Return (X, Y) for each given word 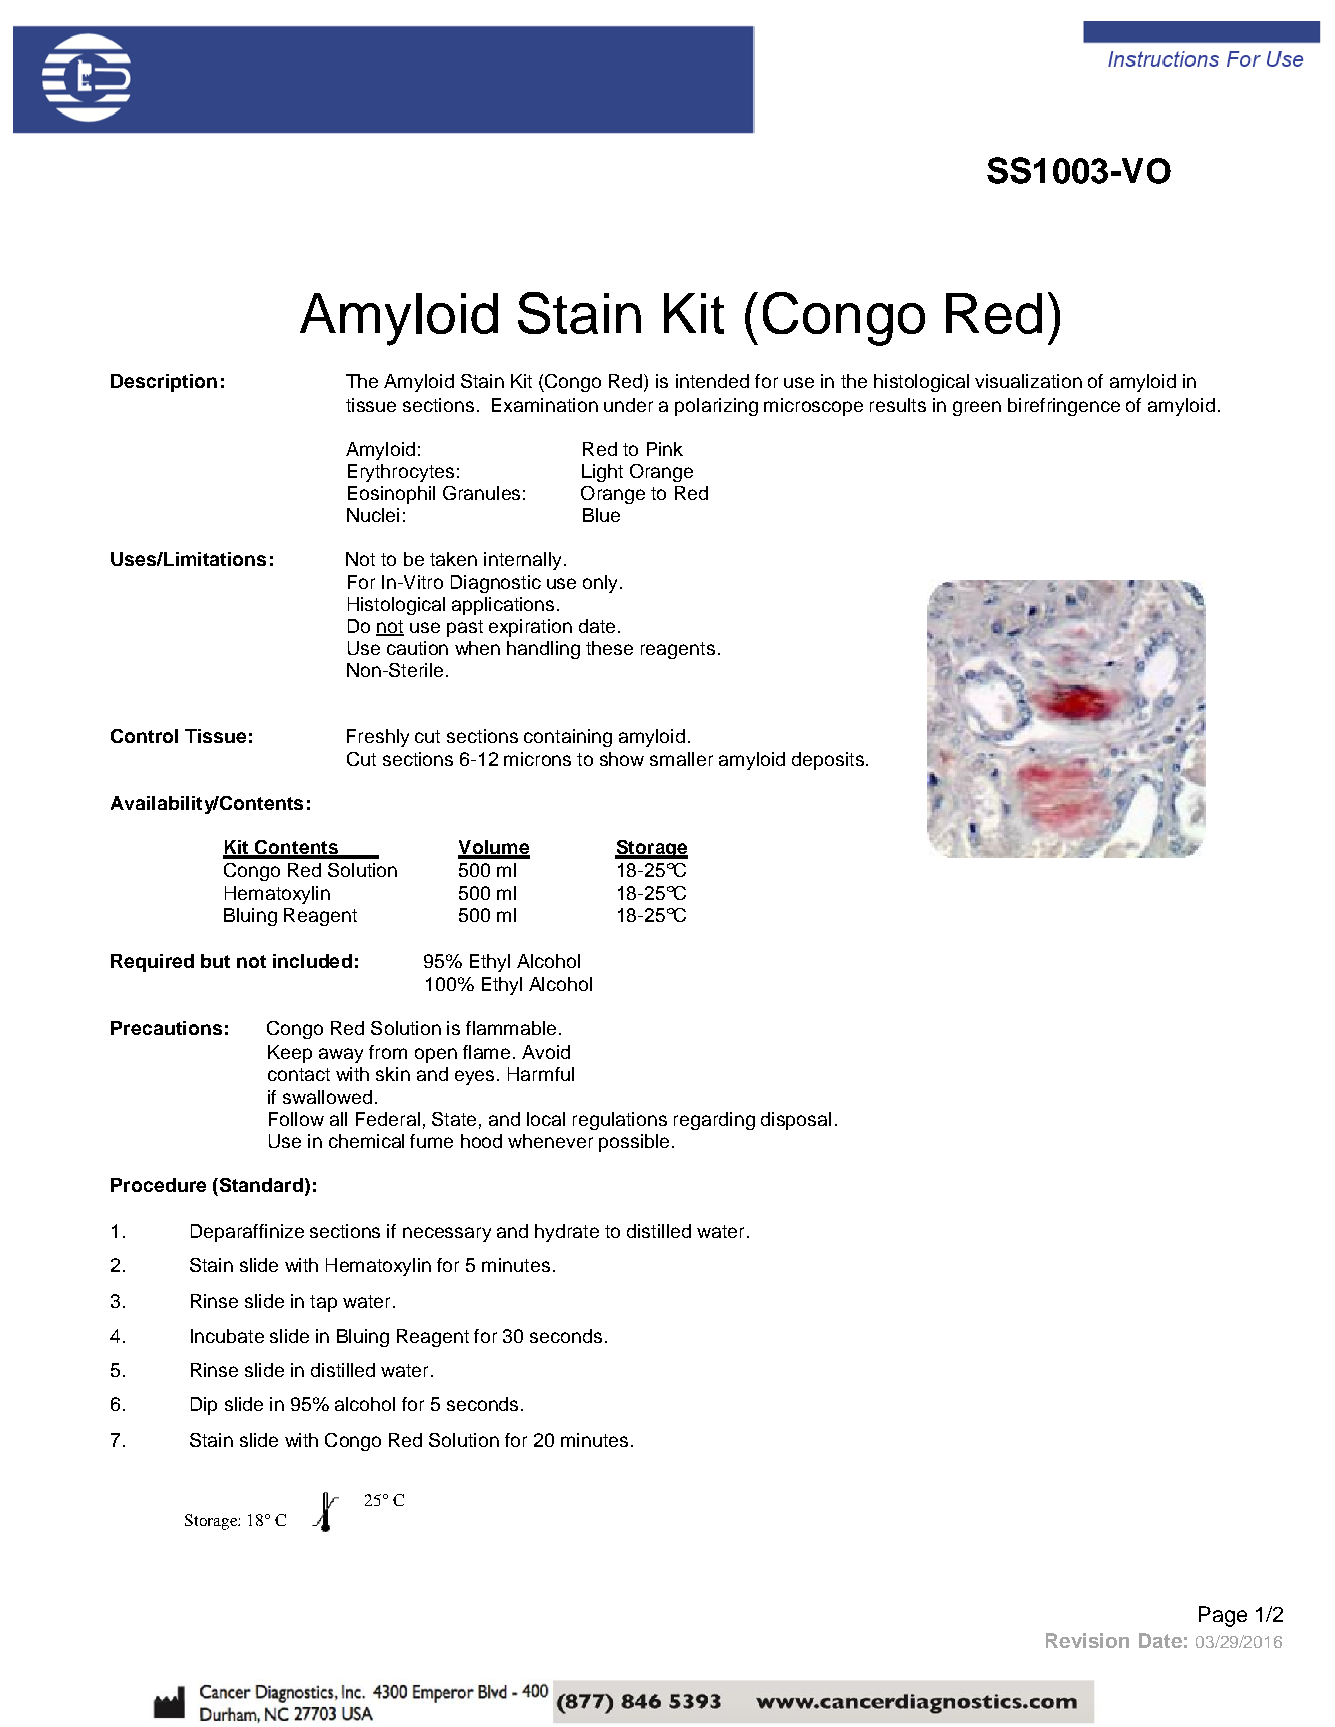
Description (164, 383)
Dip (204, 1406)
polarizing (716, 407)
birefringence (1064, 407)
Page (1223, 1616)
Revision (1087, 1640)
